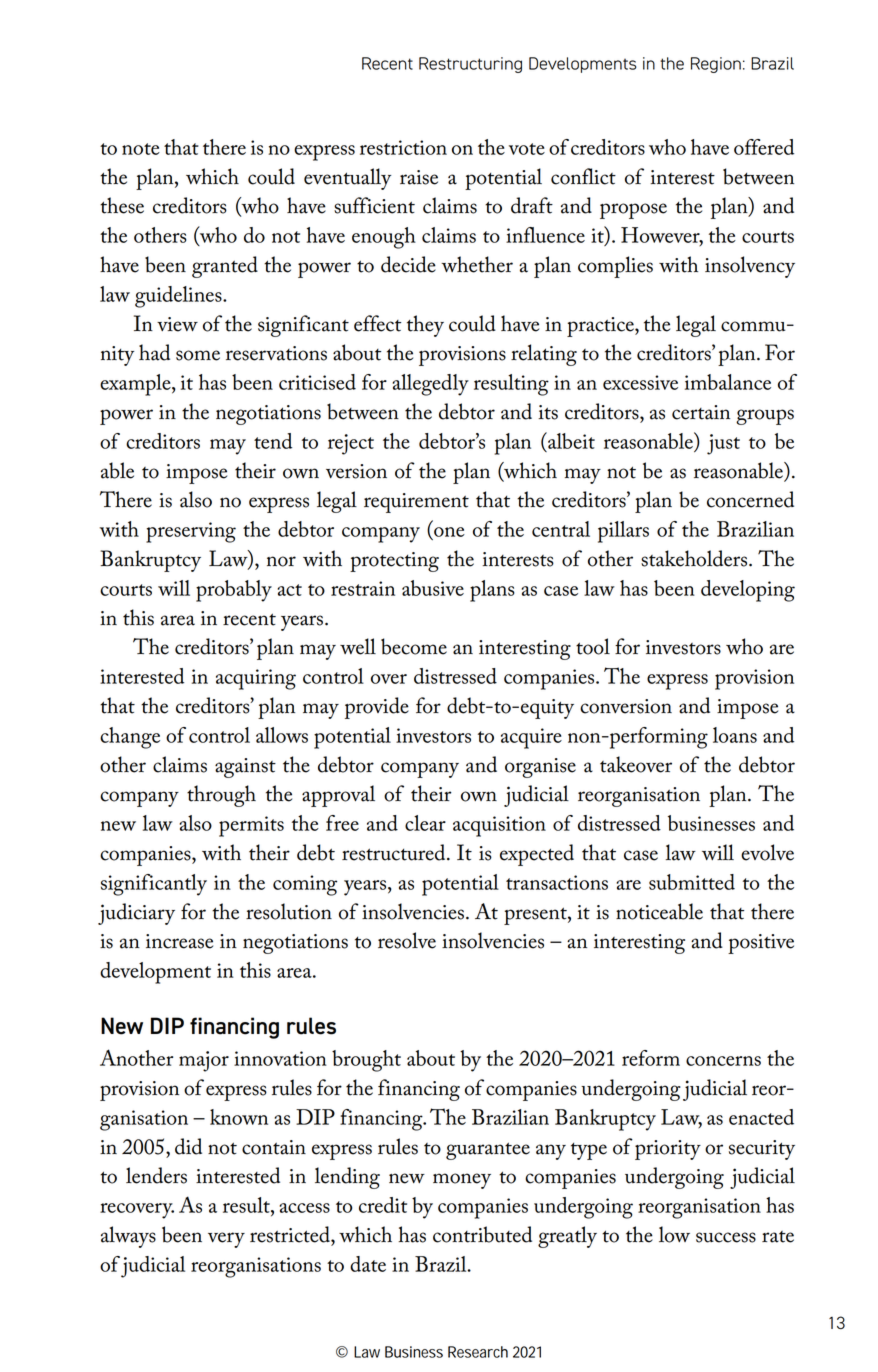 The height and width of the image is (1372, 878). What do you see at coordinates (750, 499) in the image?
I see `concerned` at bounding box center [750, 499].
